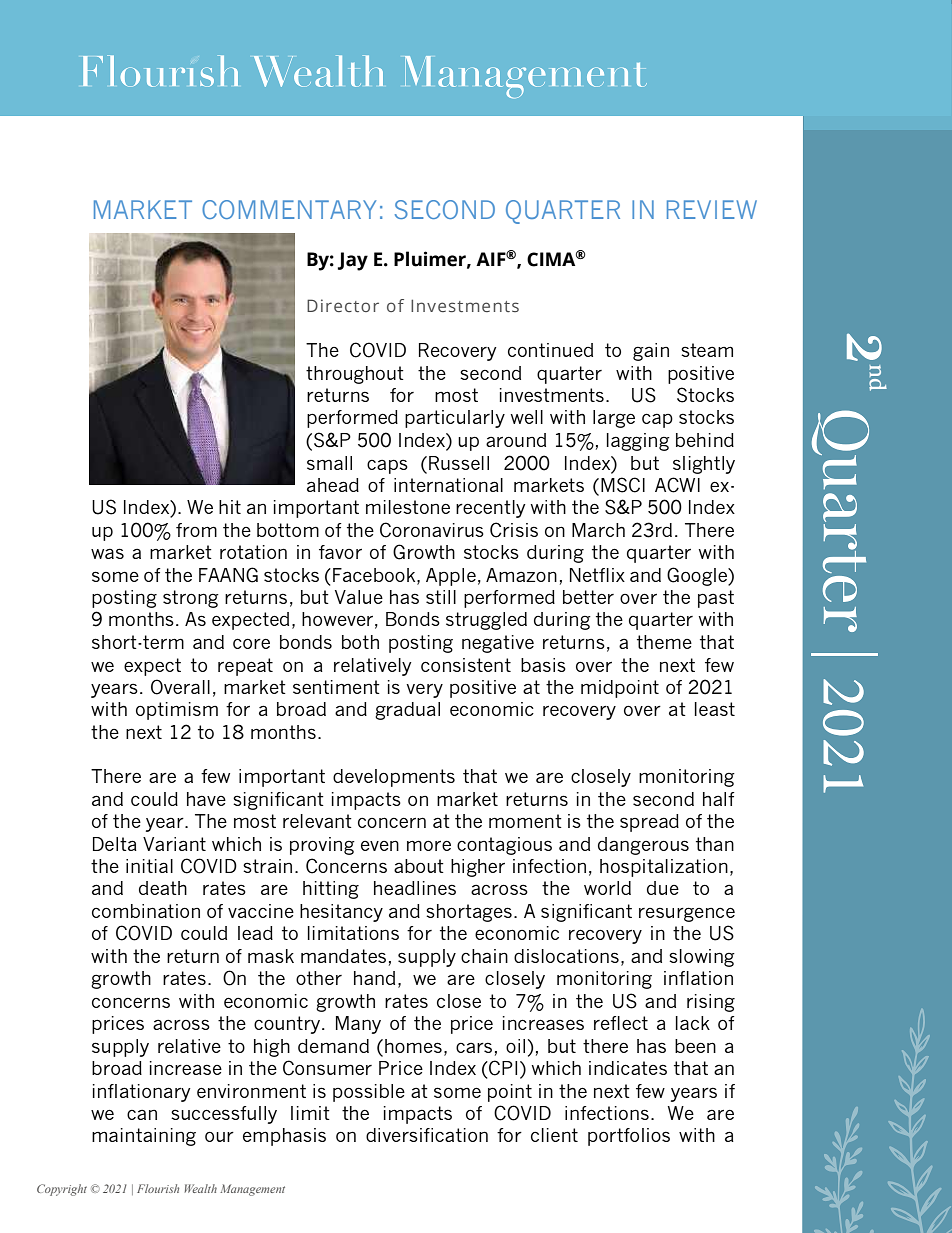 This screenshot has width=952, height=1233. Describe the element at coordinates (715, 709) in the screenshot. I see `least` at that location.
